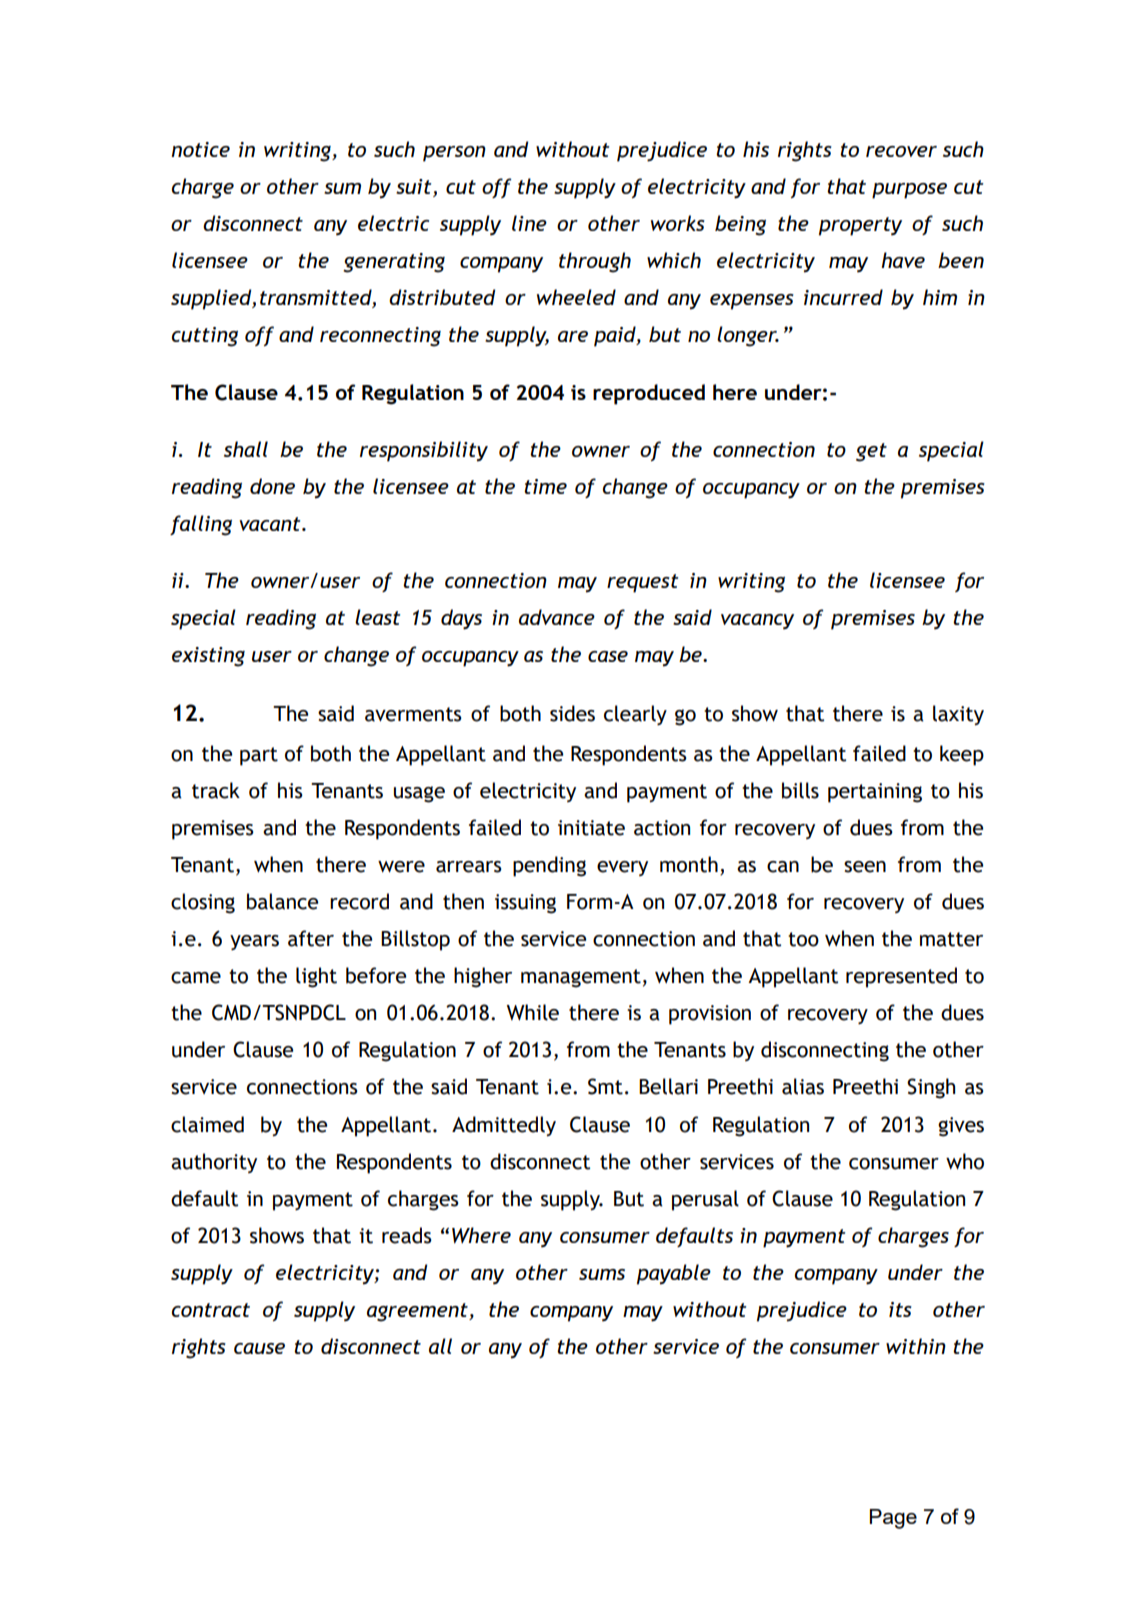  What do you see at coordinates (214, 1163) in the screenshot?
I see `authority` at bounding box center [214, 1163].
